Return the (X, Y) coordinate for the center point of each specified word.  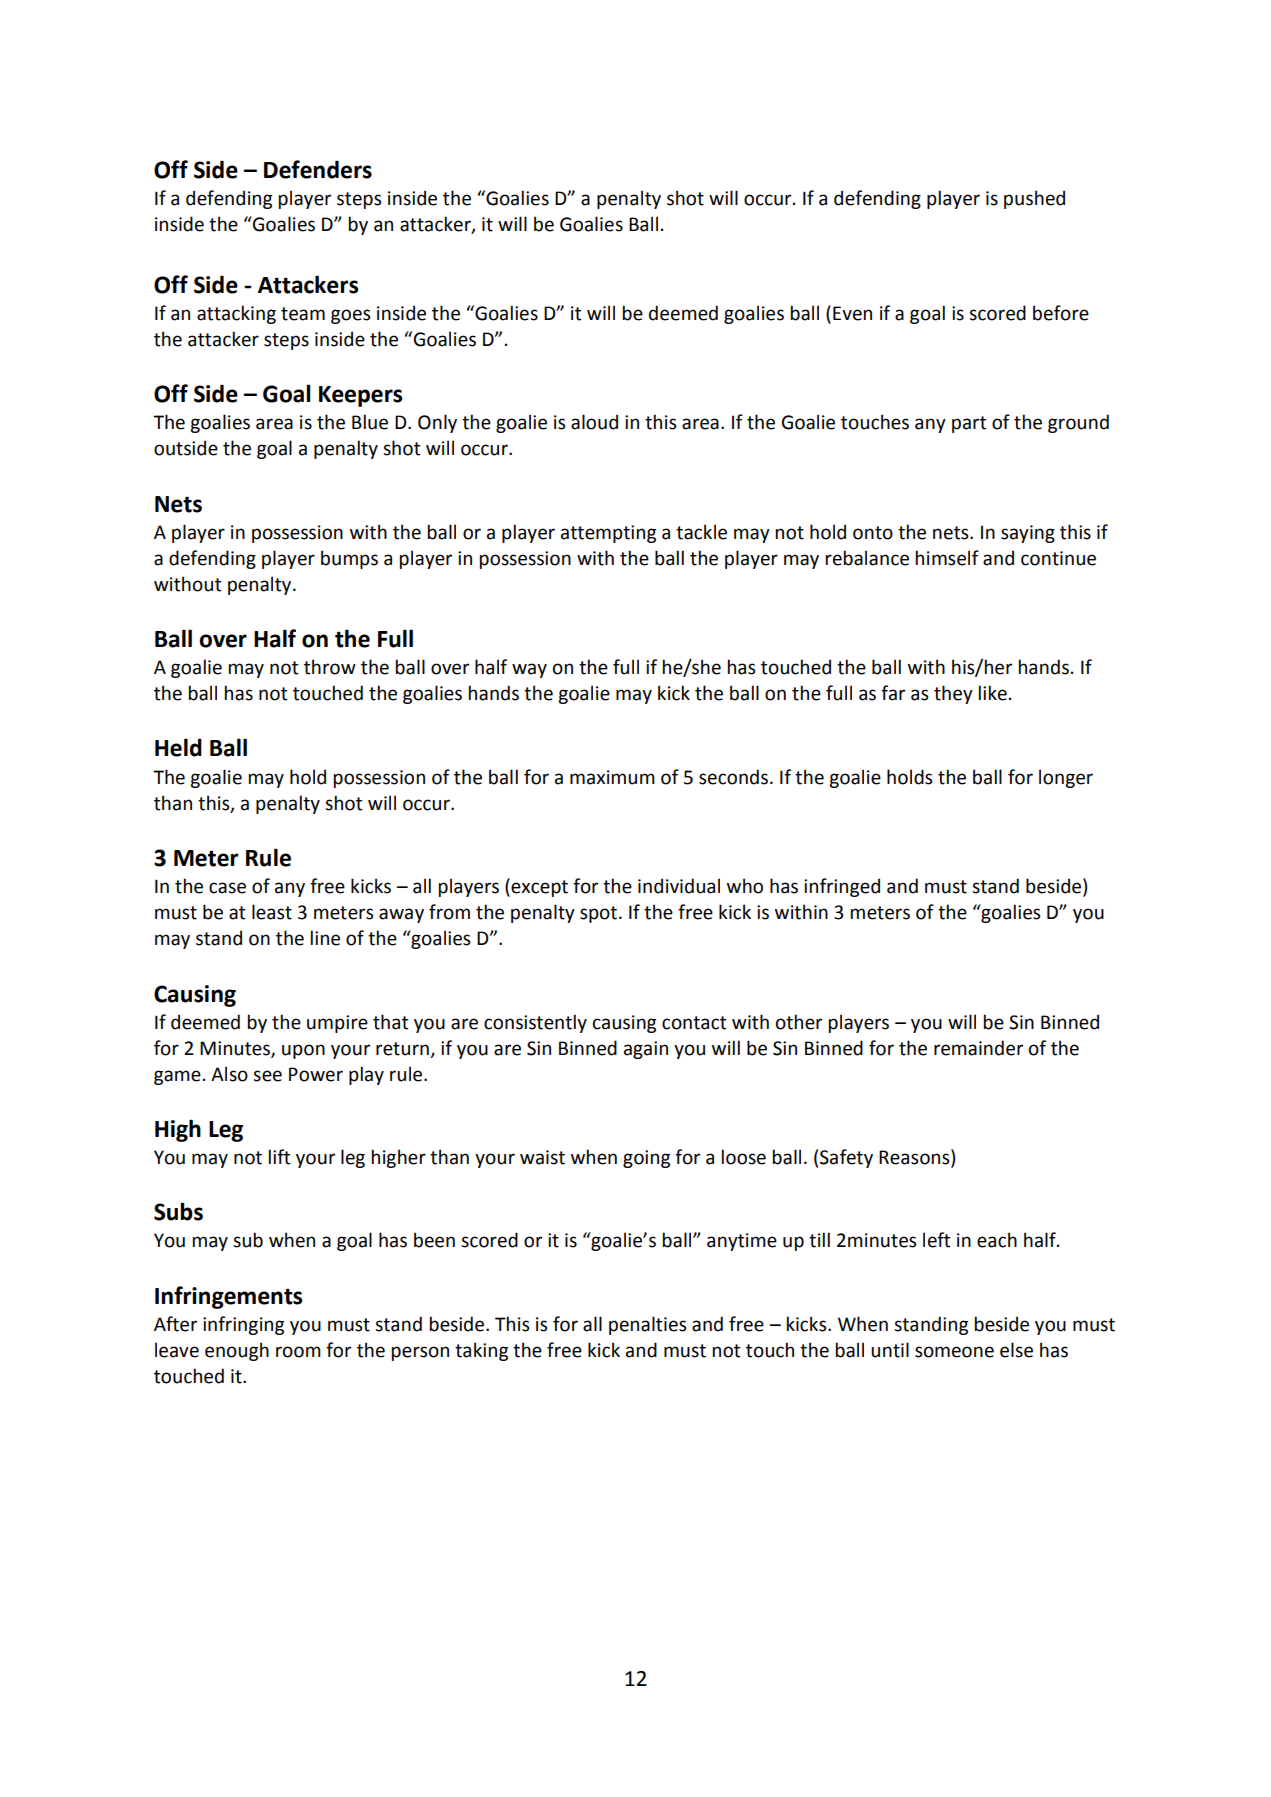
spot (598, 914)
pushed (1034, 199)
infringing (243, 1325)
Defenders (318, 169)
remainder (978, 1048)
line (325, 938)
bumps (349, 559)
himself (947, 558)
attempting (608, 534)
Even (852, 313)
